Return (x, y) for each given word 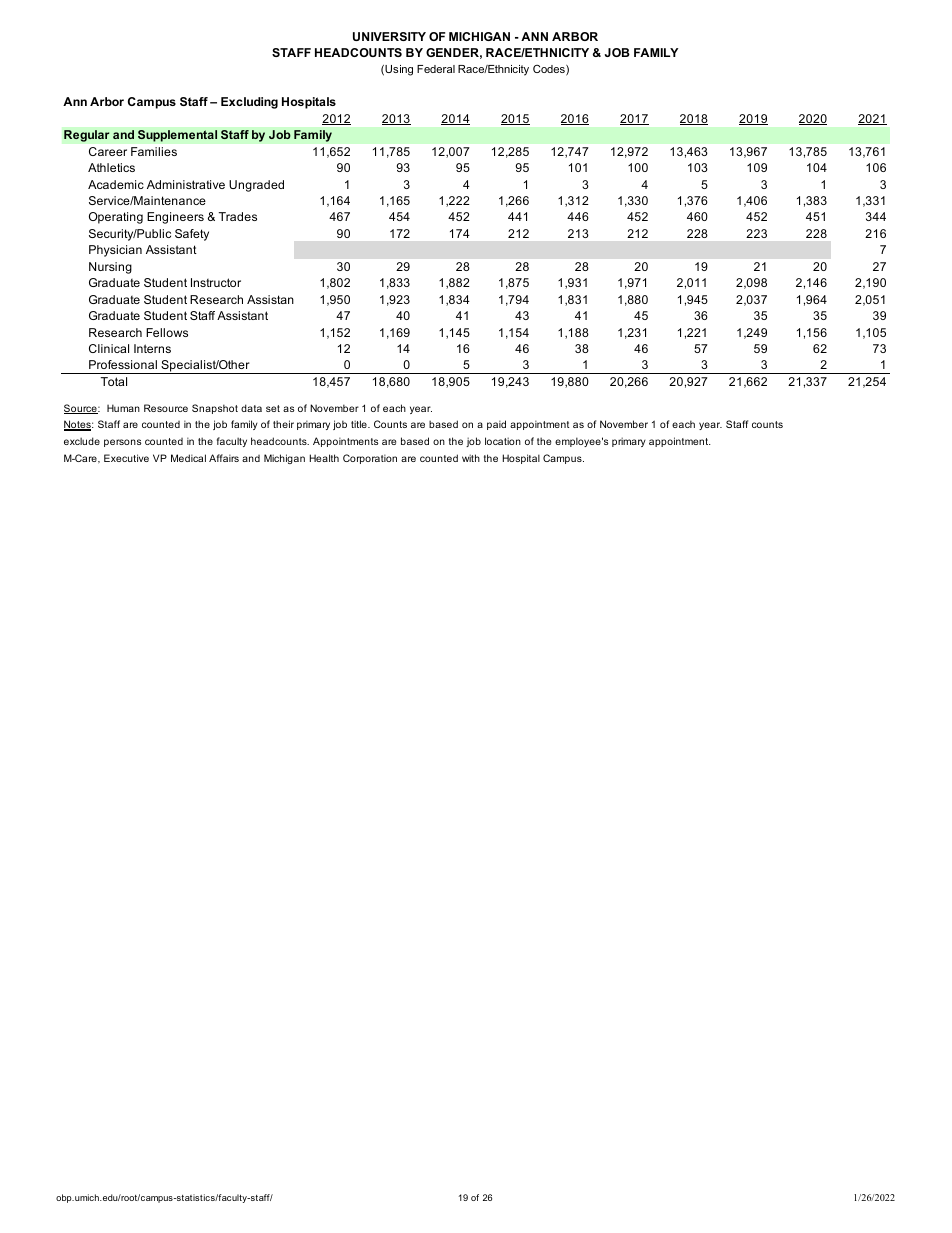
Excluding (249, 103)
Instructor (216, 282)
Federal (436, 69)
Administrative (186, 184)
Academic (116, 184)
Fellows (167, 332)
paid (496, 425)
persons (122, 443)
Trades (238, 216)
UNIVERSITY (389, 36)
